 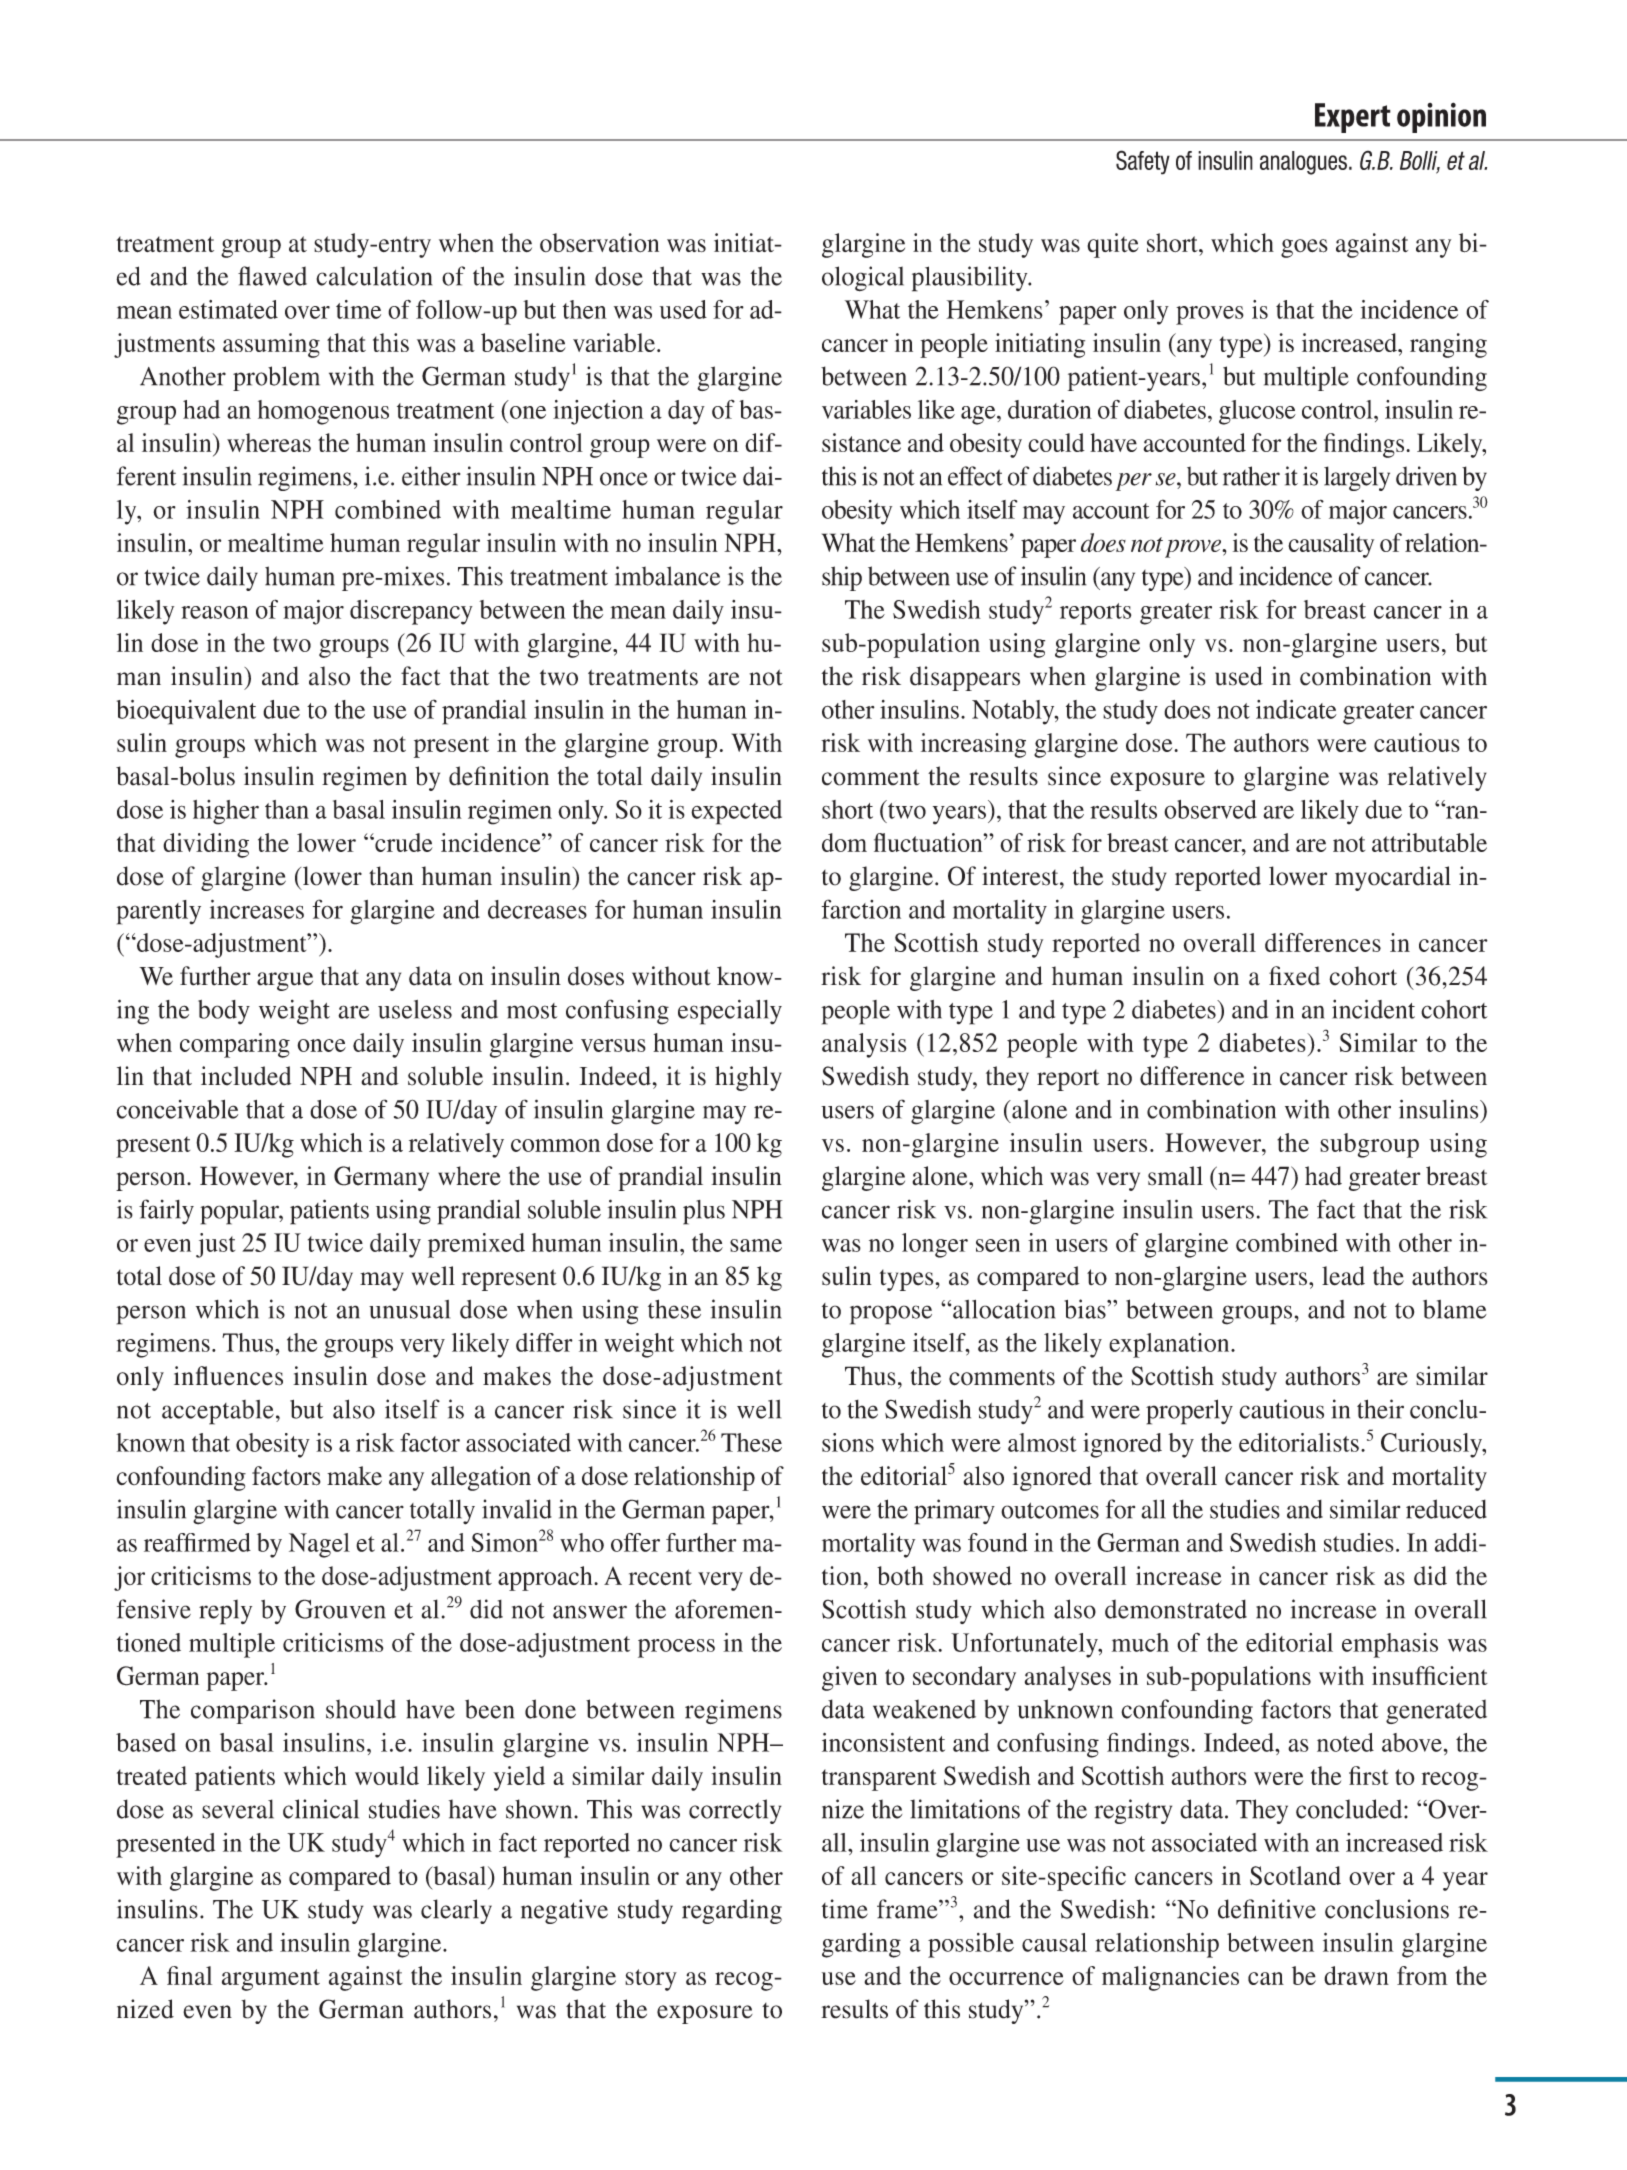 What do you see at coordinates (1343, 1276) in the image?
I see `lead` at bounding box center [1343, 1276].
